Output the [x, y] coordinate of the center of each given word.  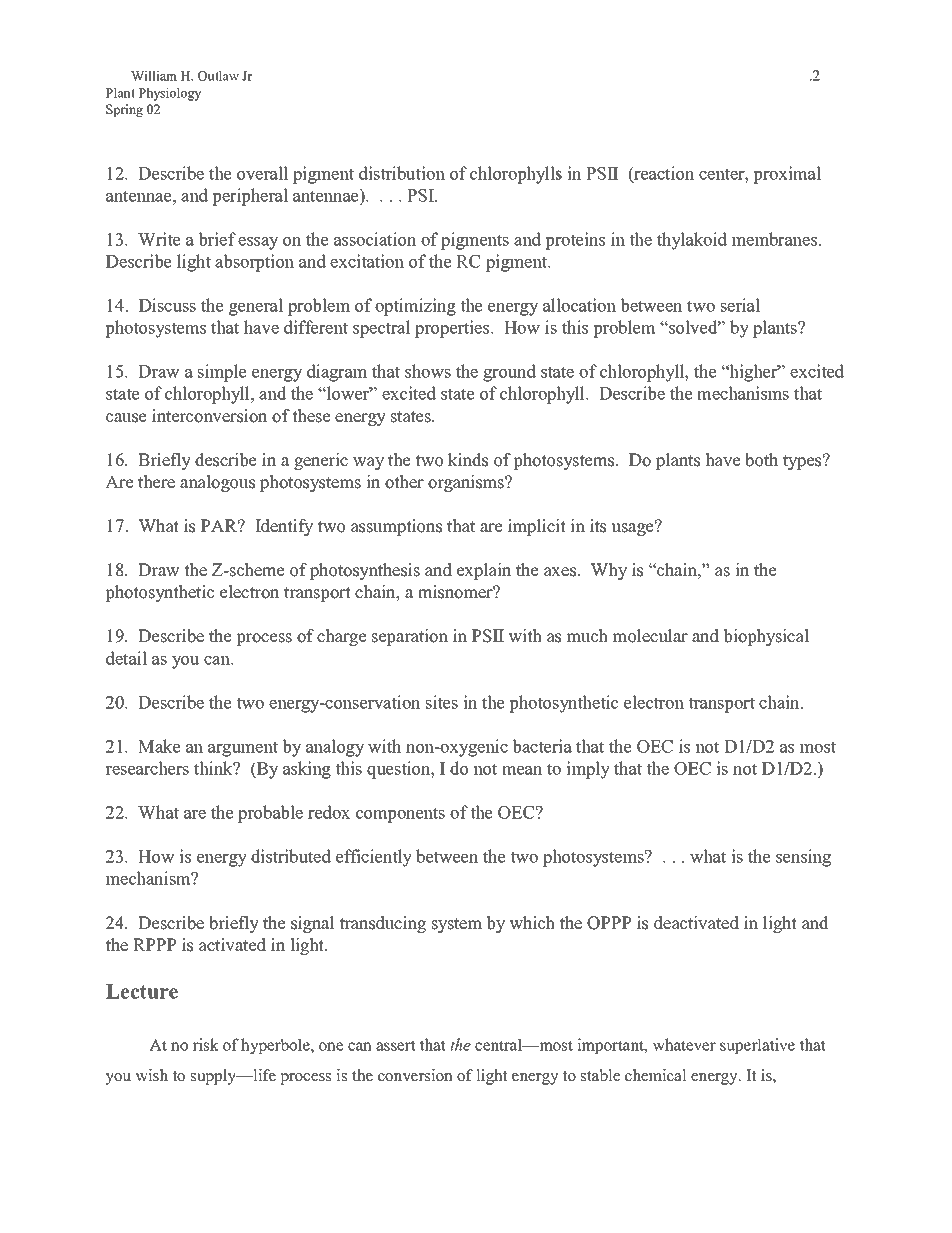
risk [205, 1044]
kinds [468, 460]
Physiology [170, 94]
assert [395, 1045]
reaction [663, 174]
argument [243, 749]
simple [222, 373]
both [761, 460]
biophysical [766, 637]
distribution [402, 173]
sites [442, 702]
